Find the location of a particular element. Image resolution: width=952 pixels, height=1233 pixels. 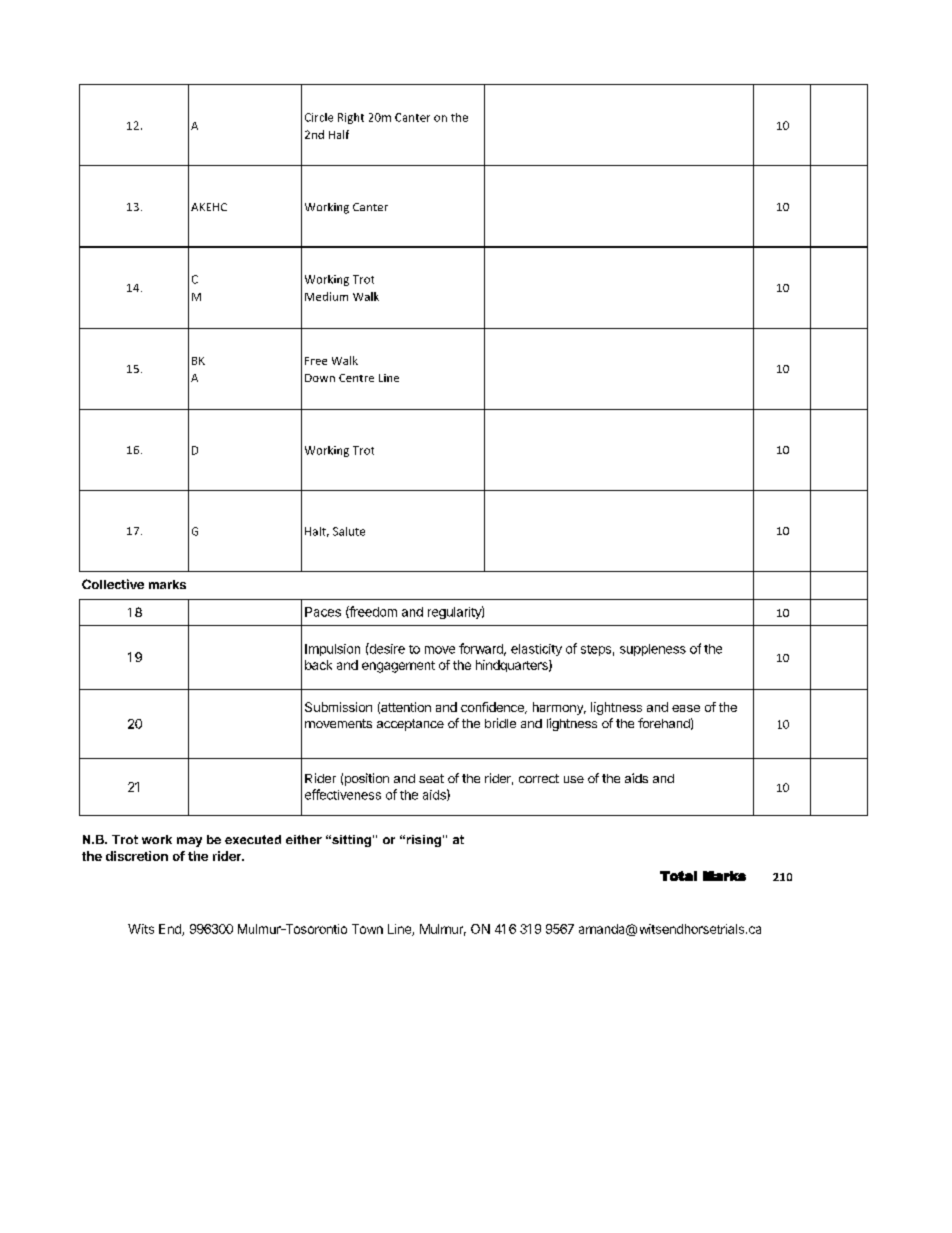

Town is located at coordinates (367, 929).
